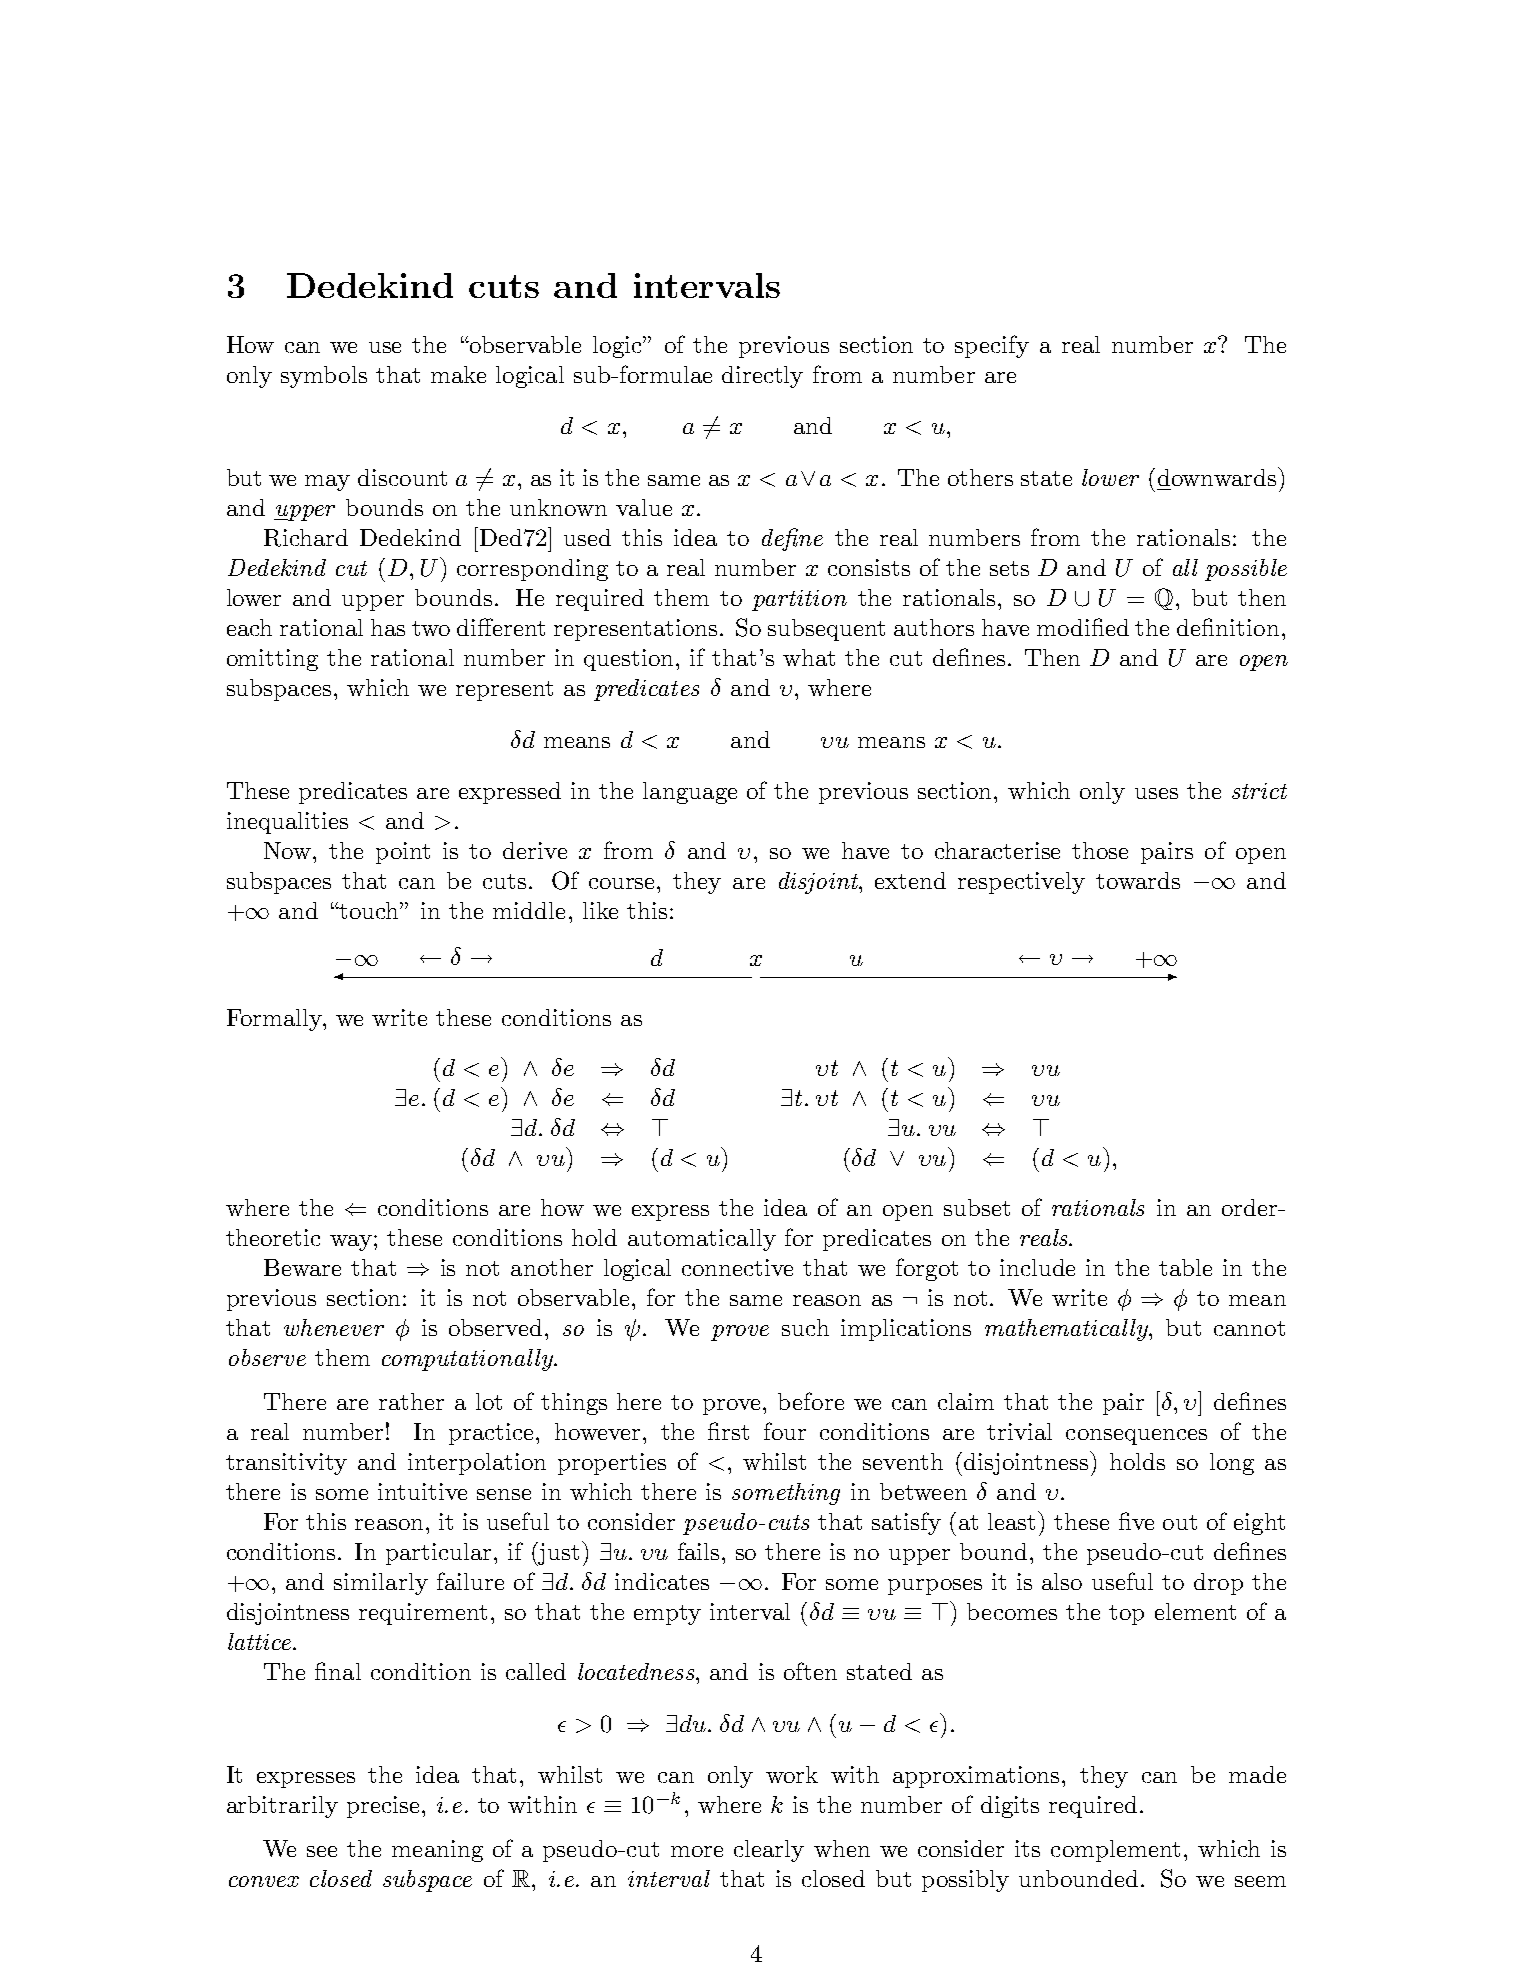 This screenshot has height=1986, width=1535. What do you see at coordinates (324, 377) in the screenshot?
I see `symbols` at bounding box center [324, 377].
